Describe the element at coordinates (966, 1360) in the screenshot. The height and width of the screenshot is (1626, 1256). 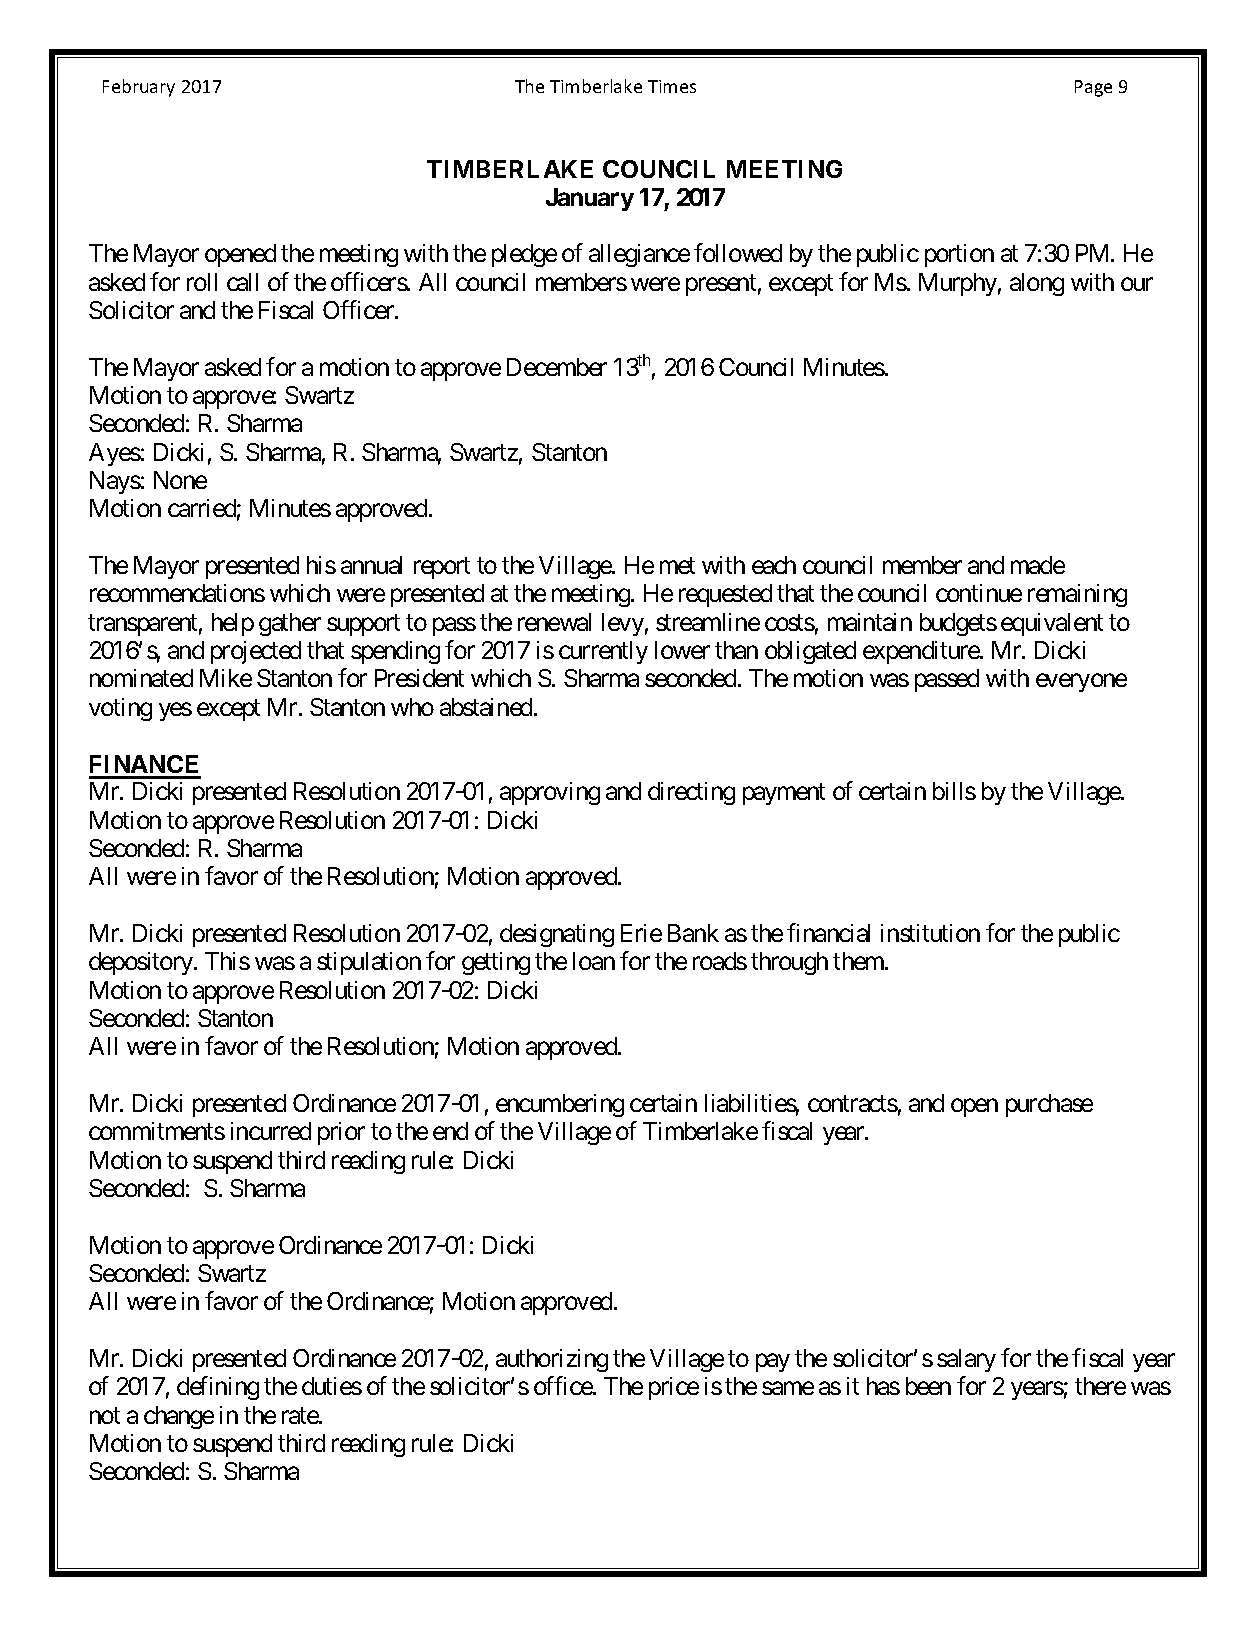
I see `salary` at that location.
